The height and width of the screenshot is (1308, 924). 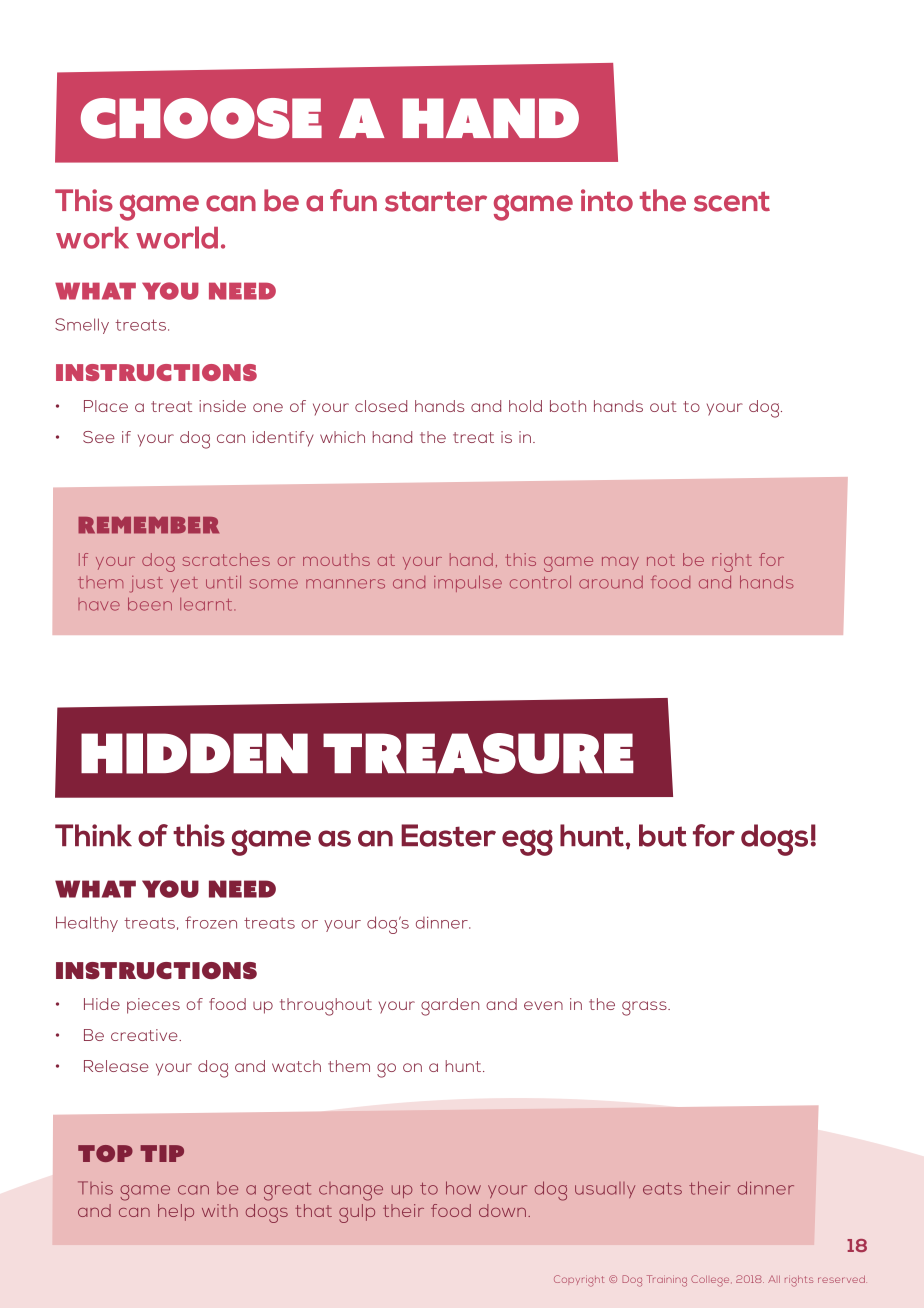 I want to click on help, so click(x=176, y=1212).
